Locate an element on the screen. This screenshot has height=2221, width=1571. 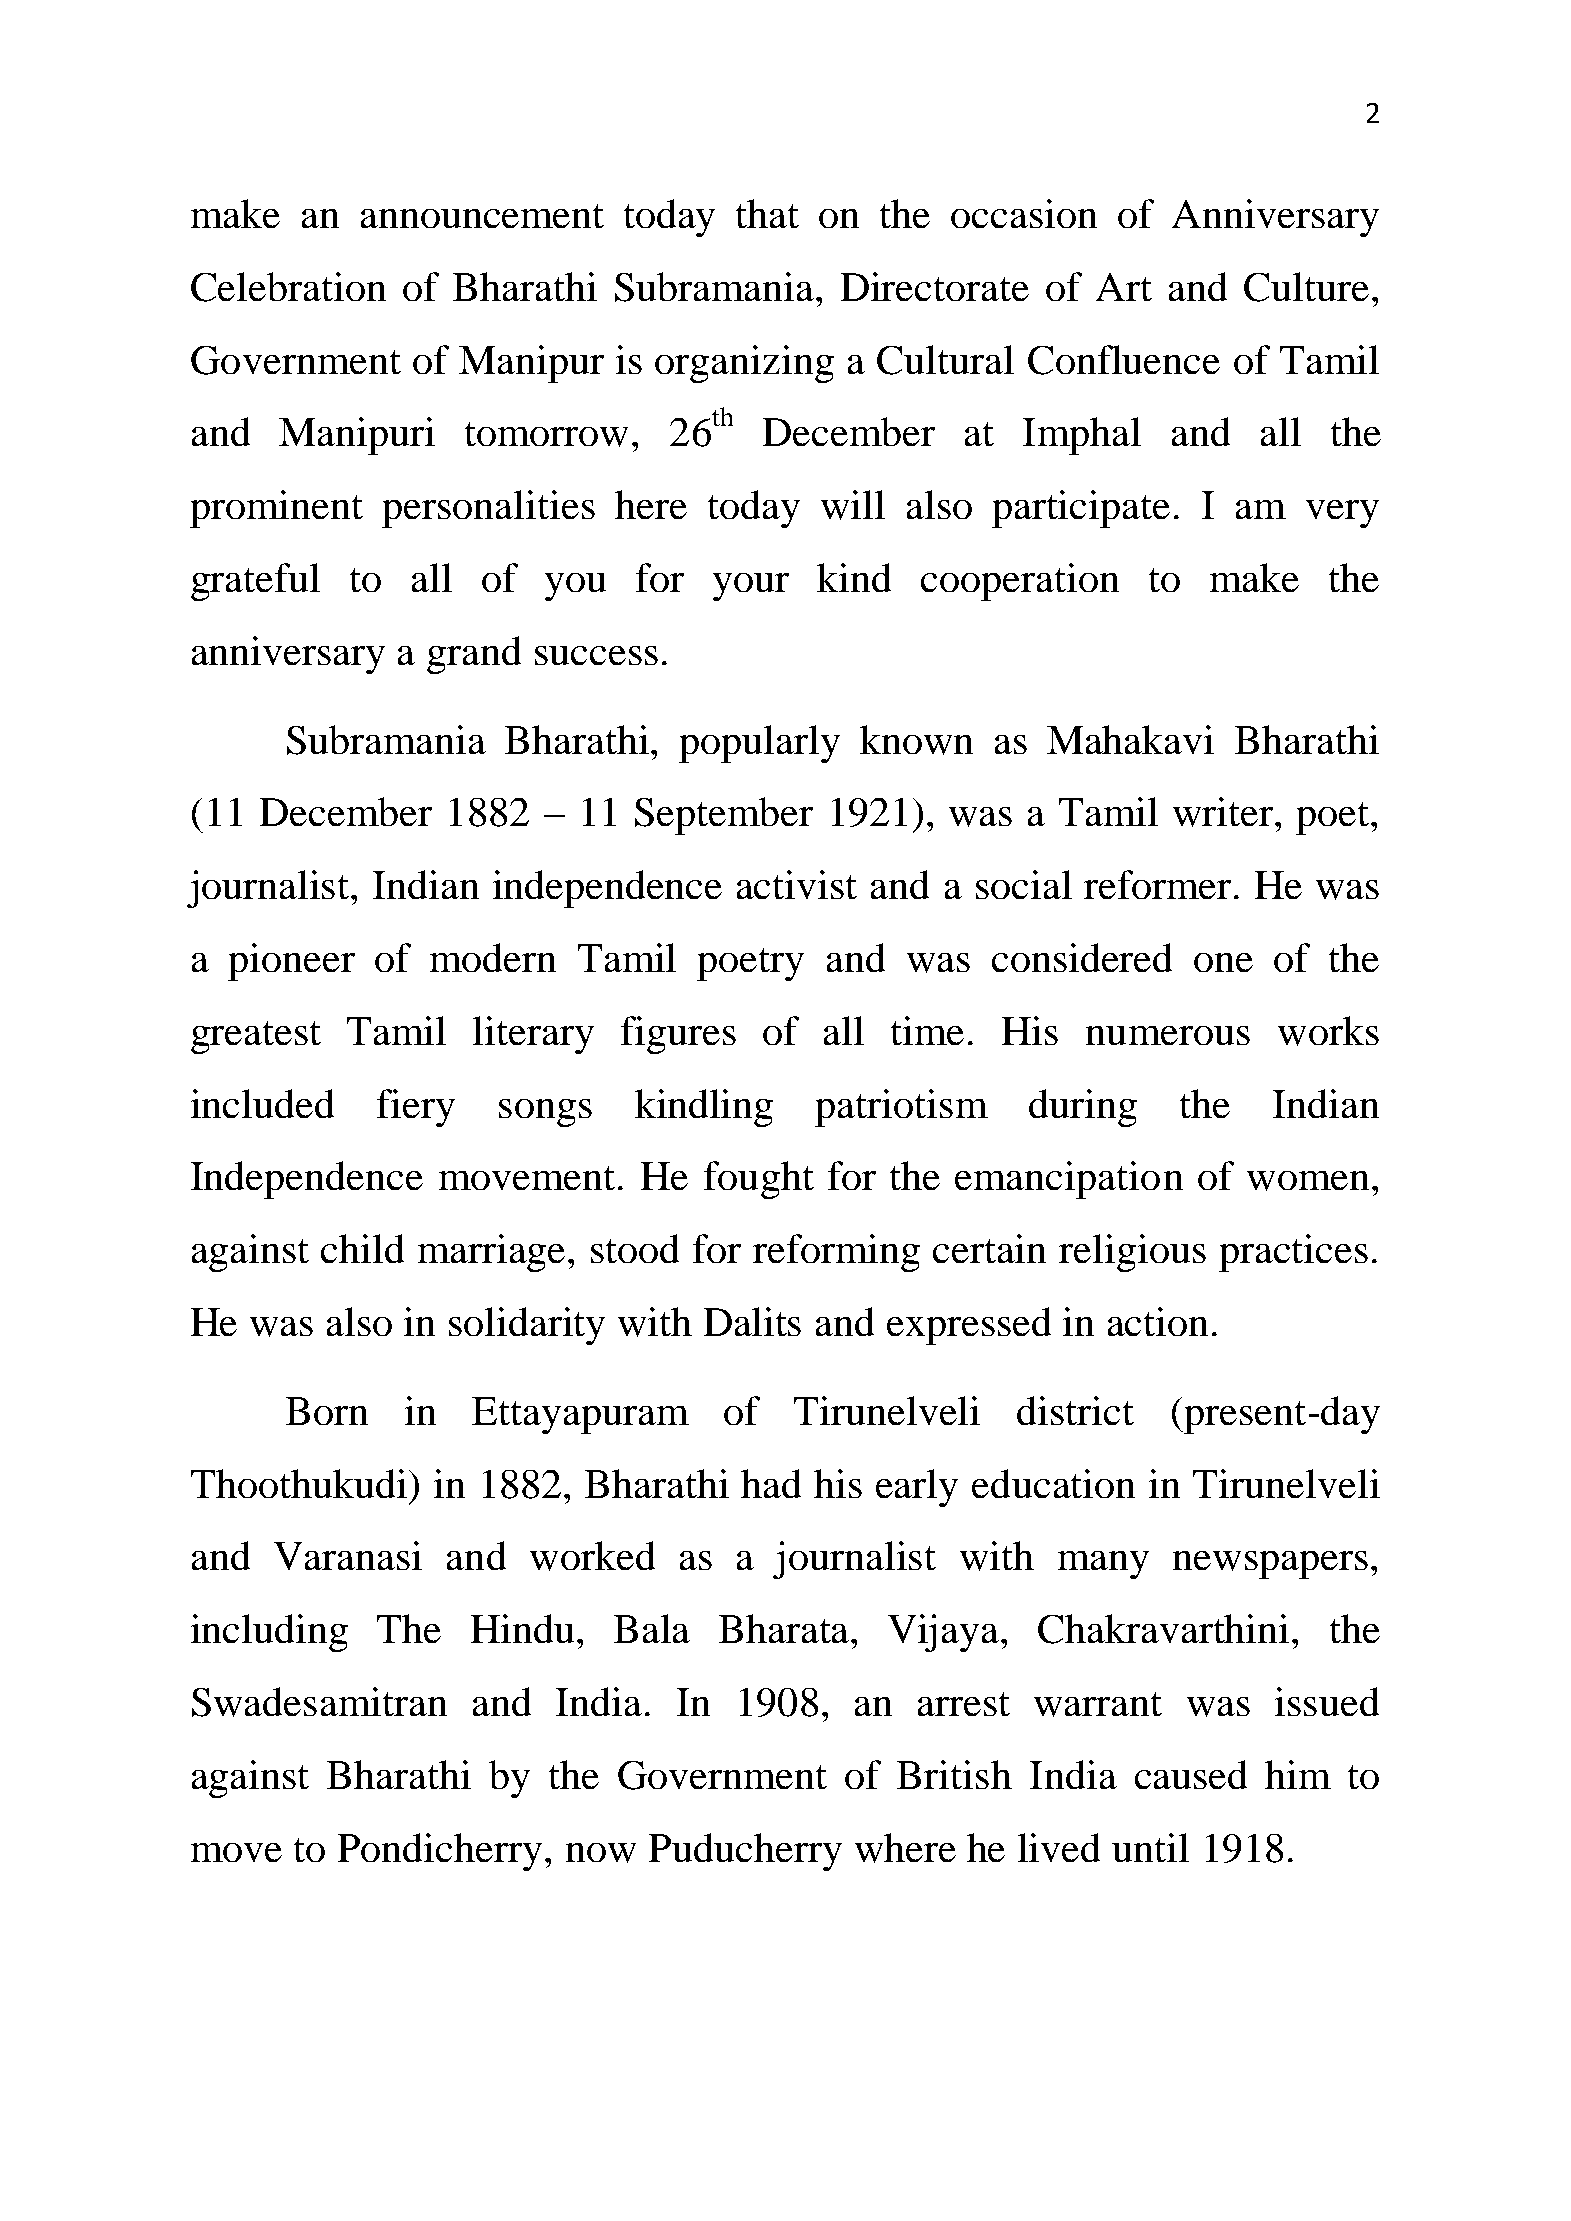
figures is located at coordinates (678, 1035).
